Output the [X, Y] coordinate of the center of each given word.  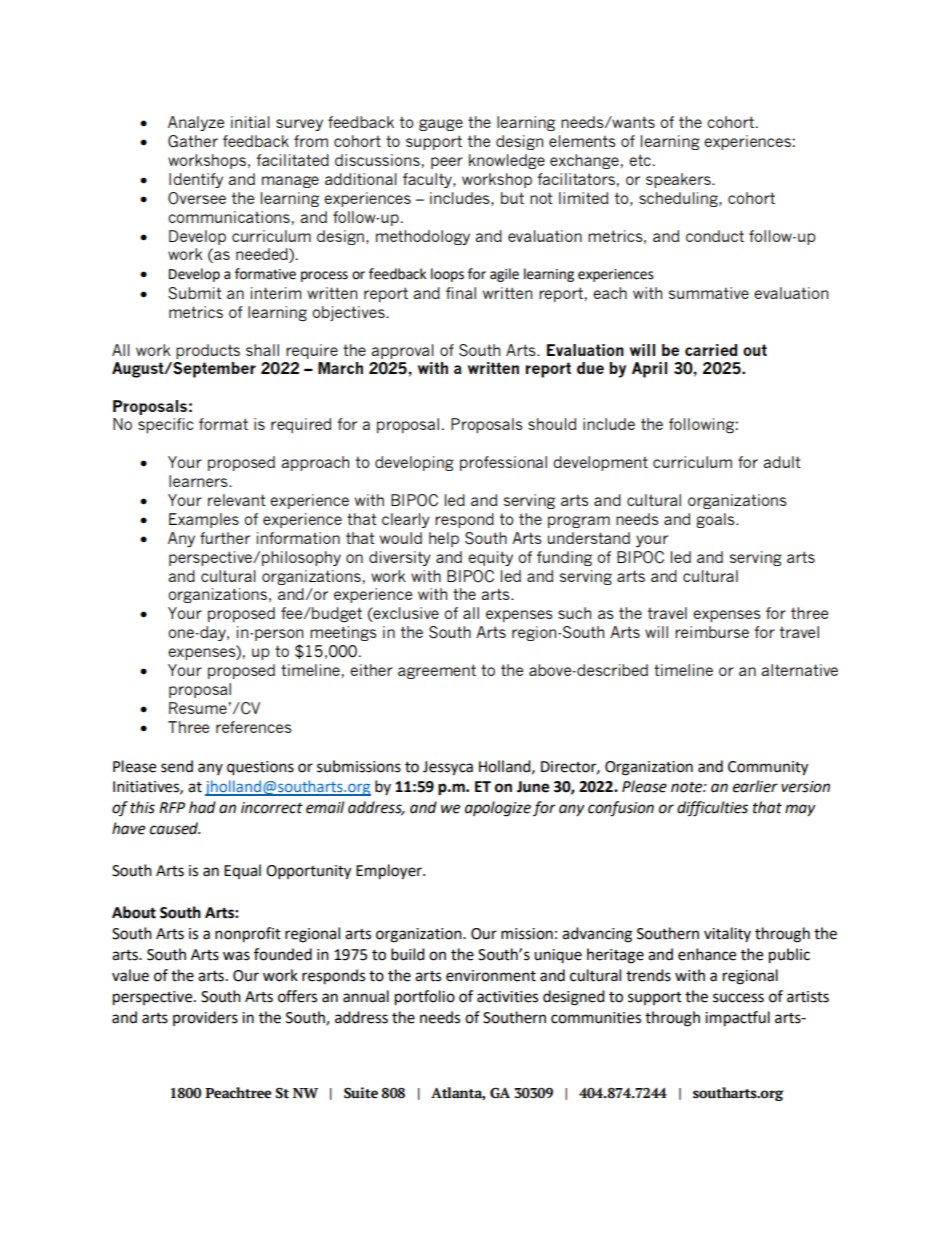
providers [205, 1018]
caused [175, 828]
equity [490, 558]
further [225, 538]
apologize [498, 809]
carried [711, 350]
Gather [193, 141]
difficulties [712, 809]
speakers [679, 180]
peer [447, 163]
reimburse [712, 632]
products [208, 351]
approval [402, 351]
